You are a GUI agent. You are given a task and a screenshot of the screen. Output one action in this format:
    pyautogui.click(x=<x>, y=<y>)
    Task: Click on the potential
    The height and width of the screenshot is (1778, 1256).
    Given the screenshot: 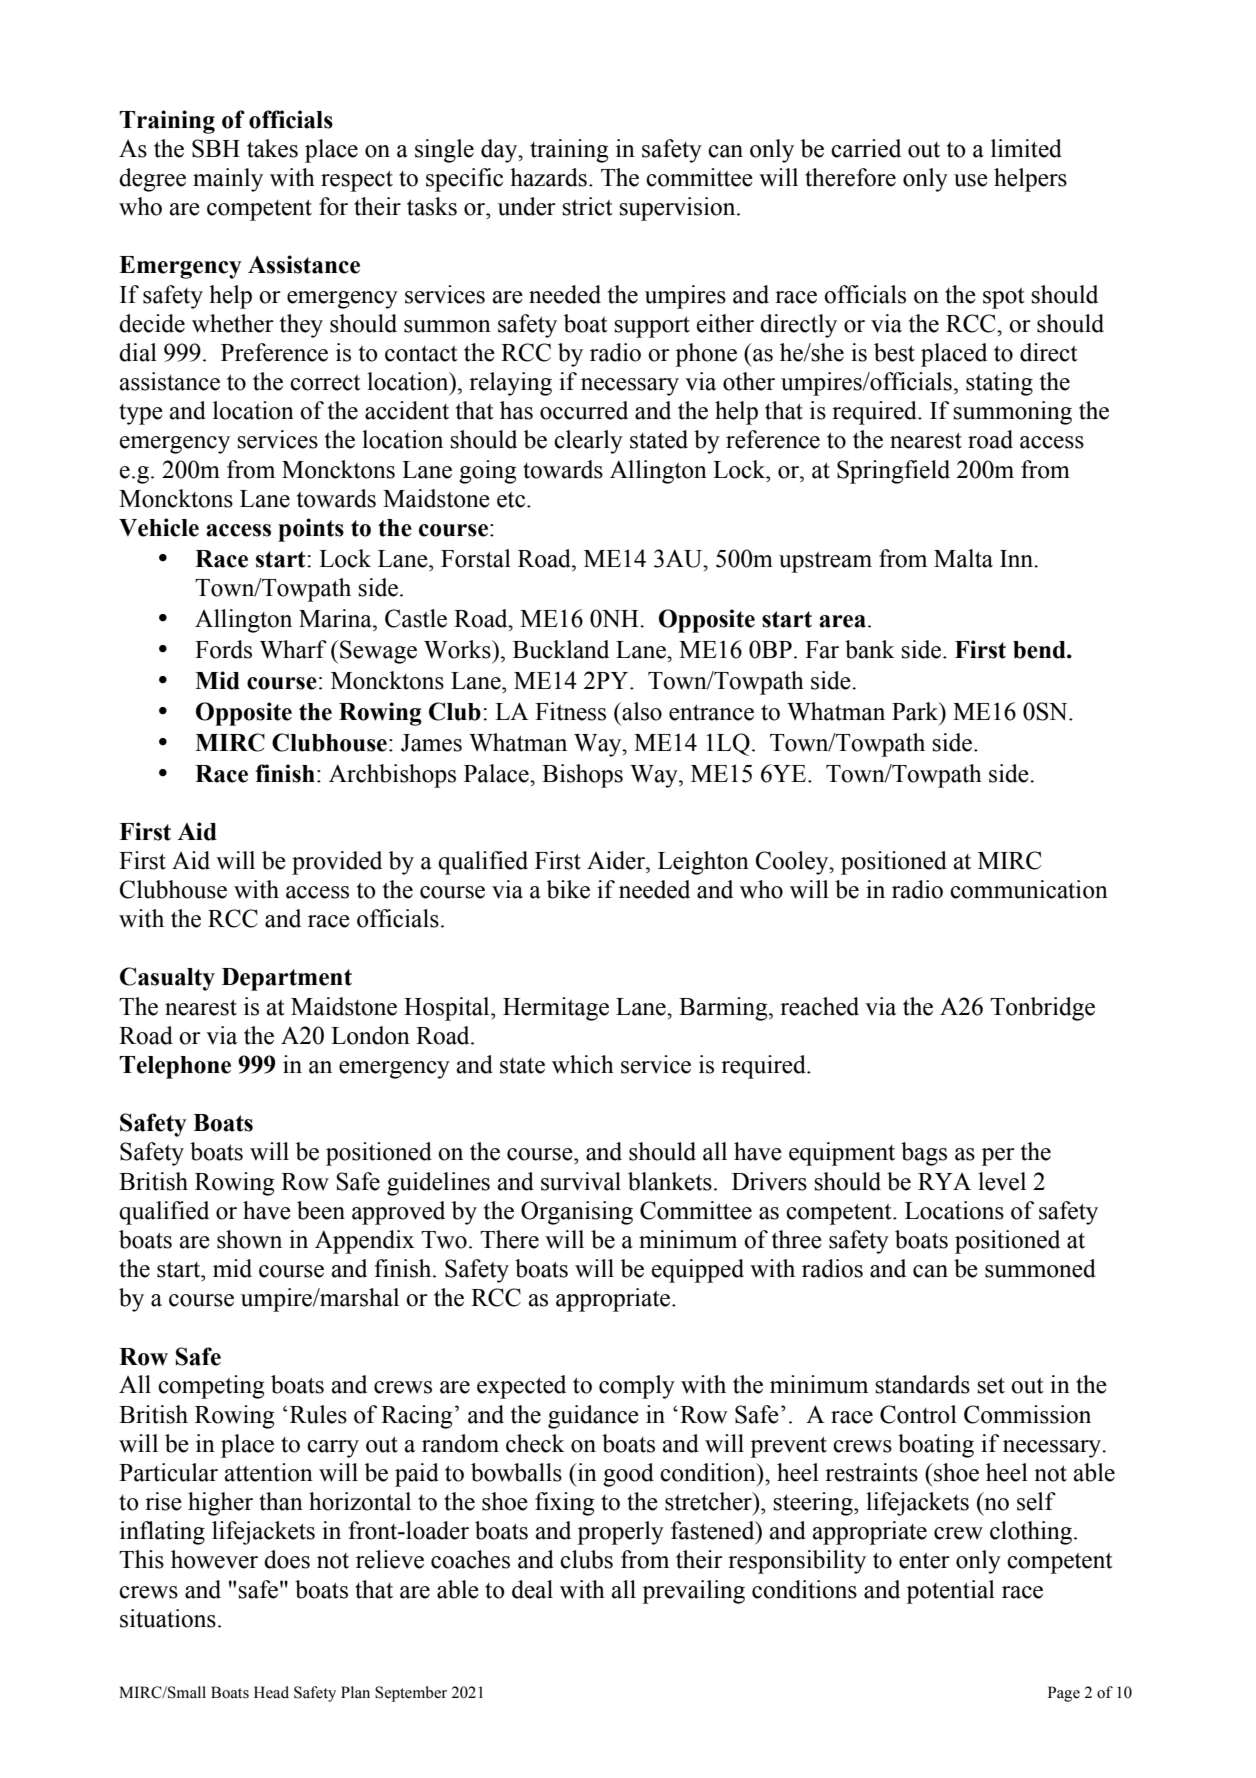 What is the action you would take?
    pyautogui.click(x=950, y=1592)
